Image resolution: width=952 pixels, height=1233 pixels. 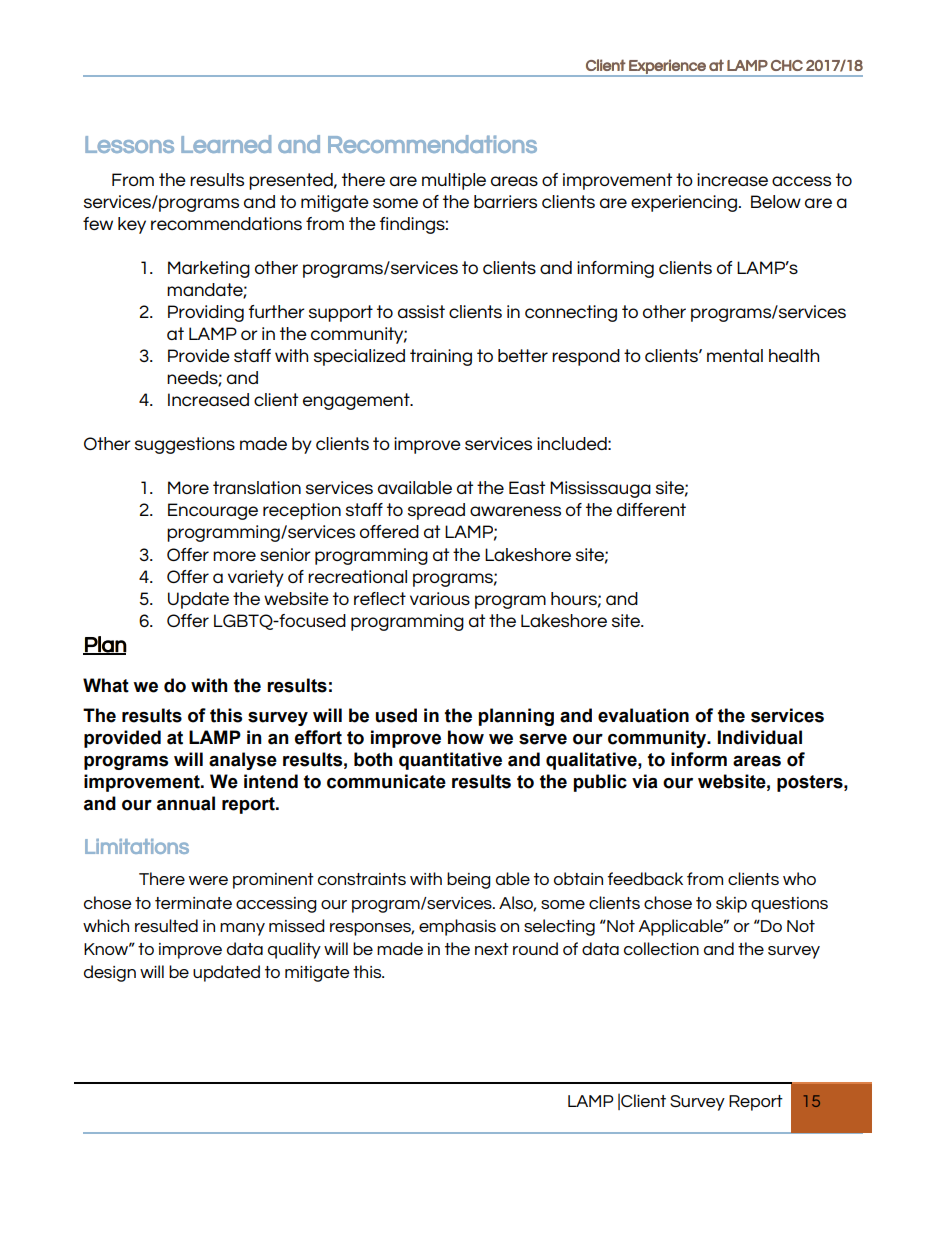 What do you see at coordinates (436, 511) in the document?
I see `spread` at bounding box center [436, 511].
